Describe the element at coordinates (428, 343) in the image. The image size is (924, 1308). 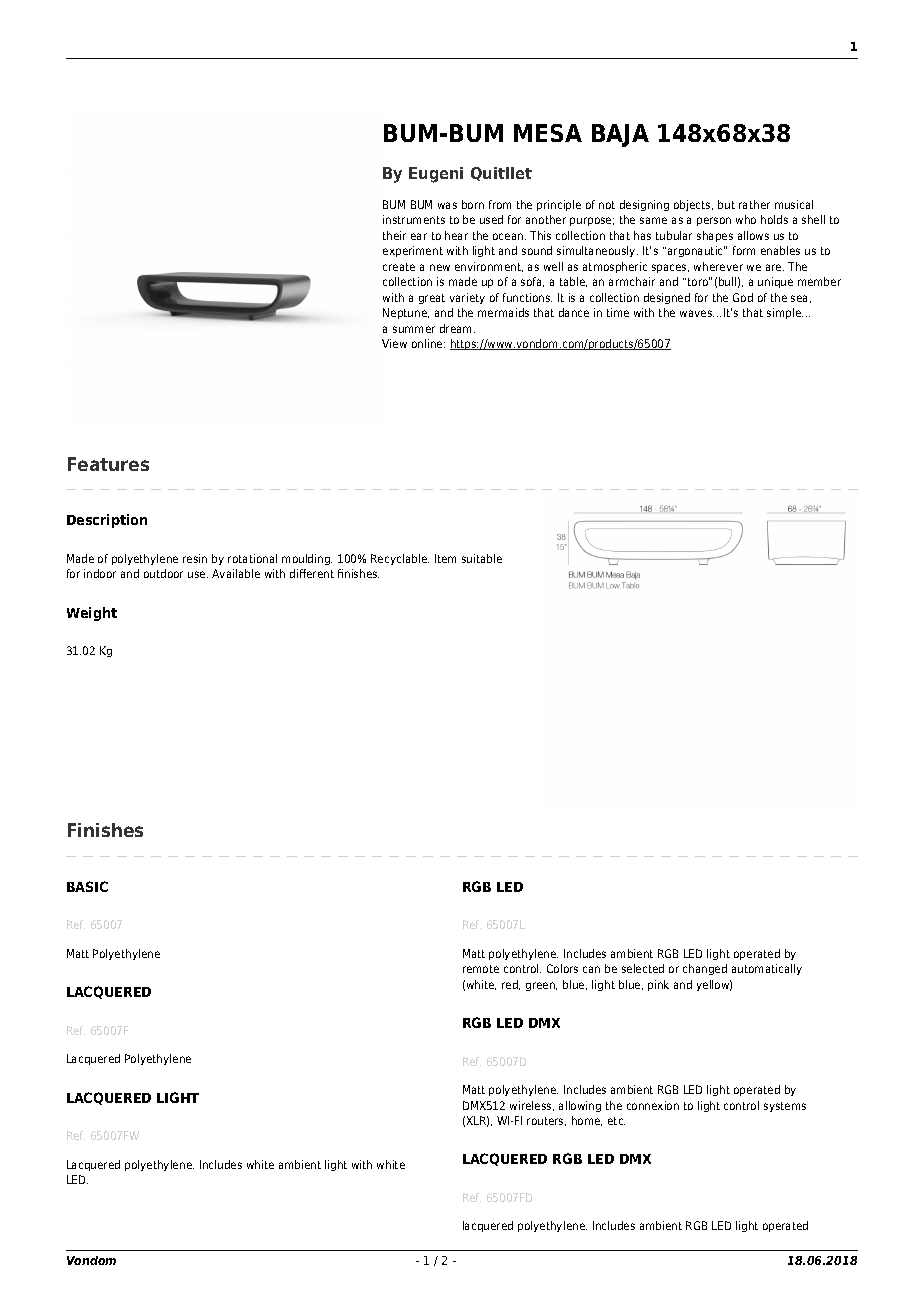
I see `online` at that location.
